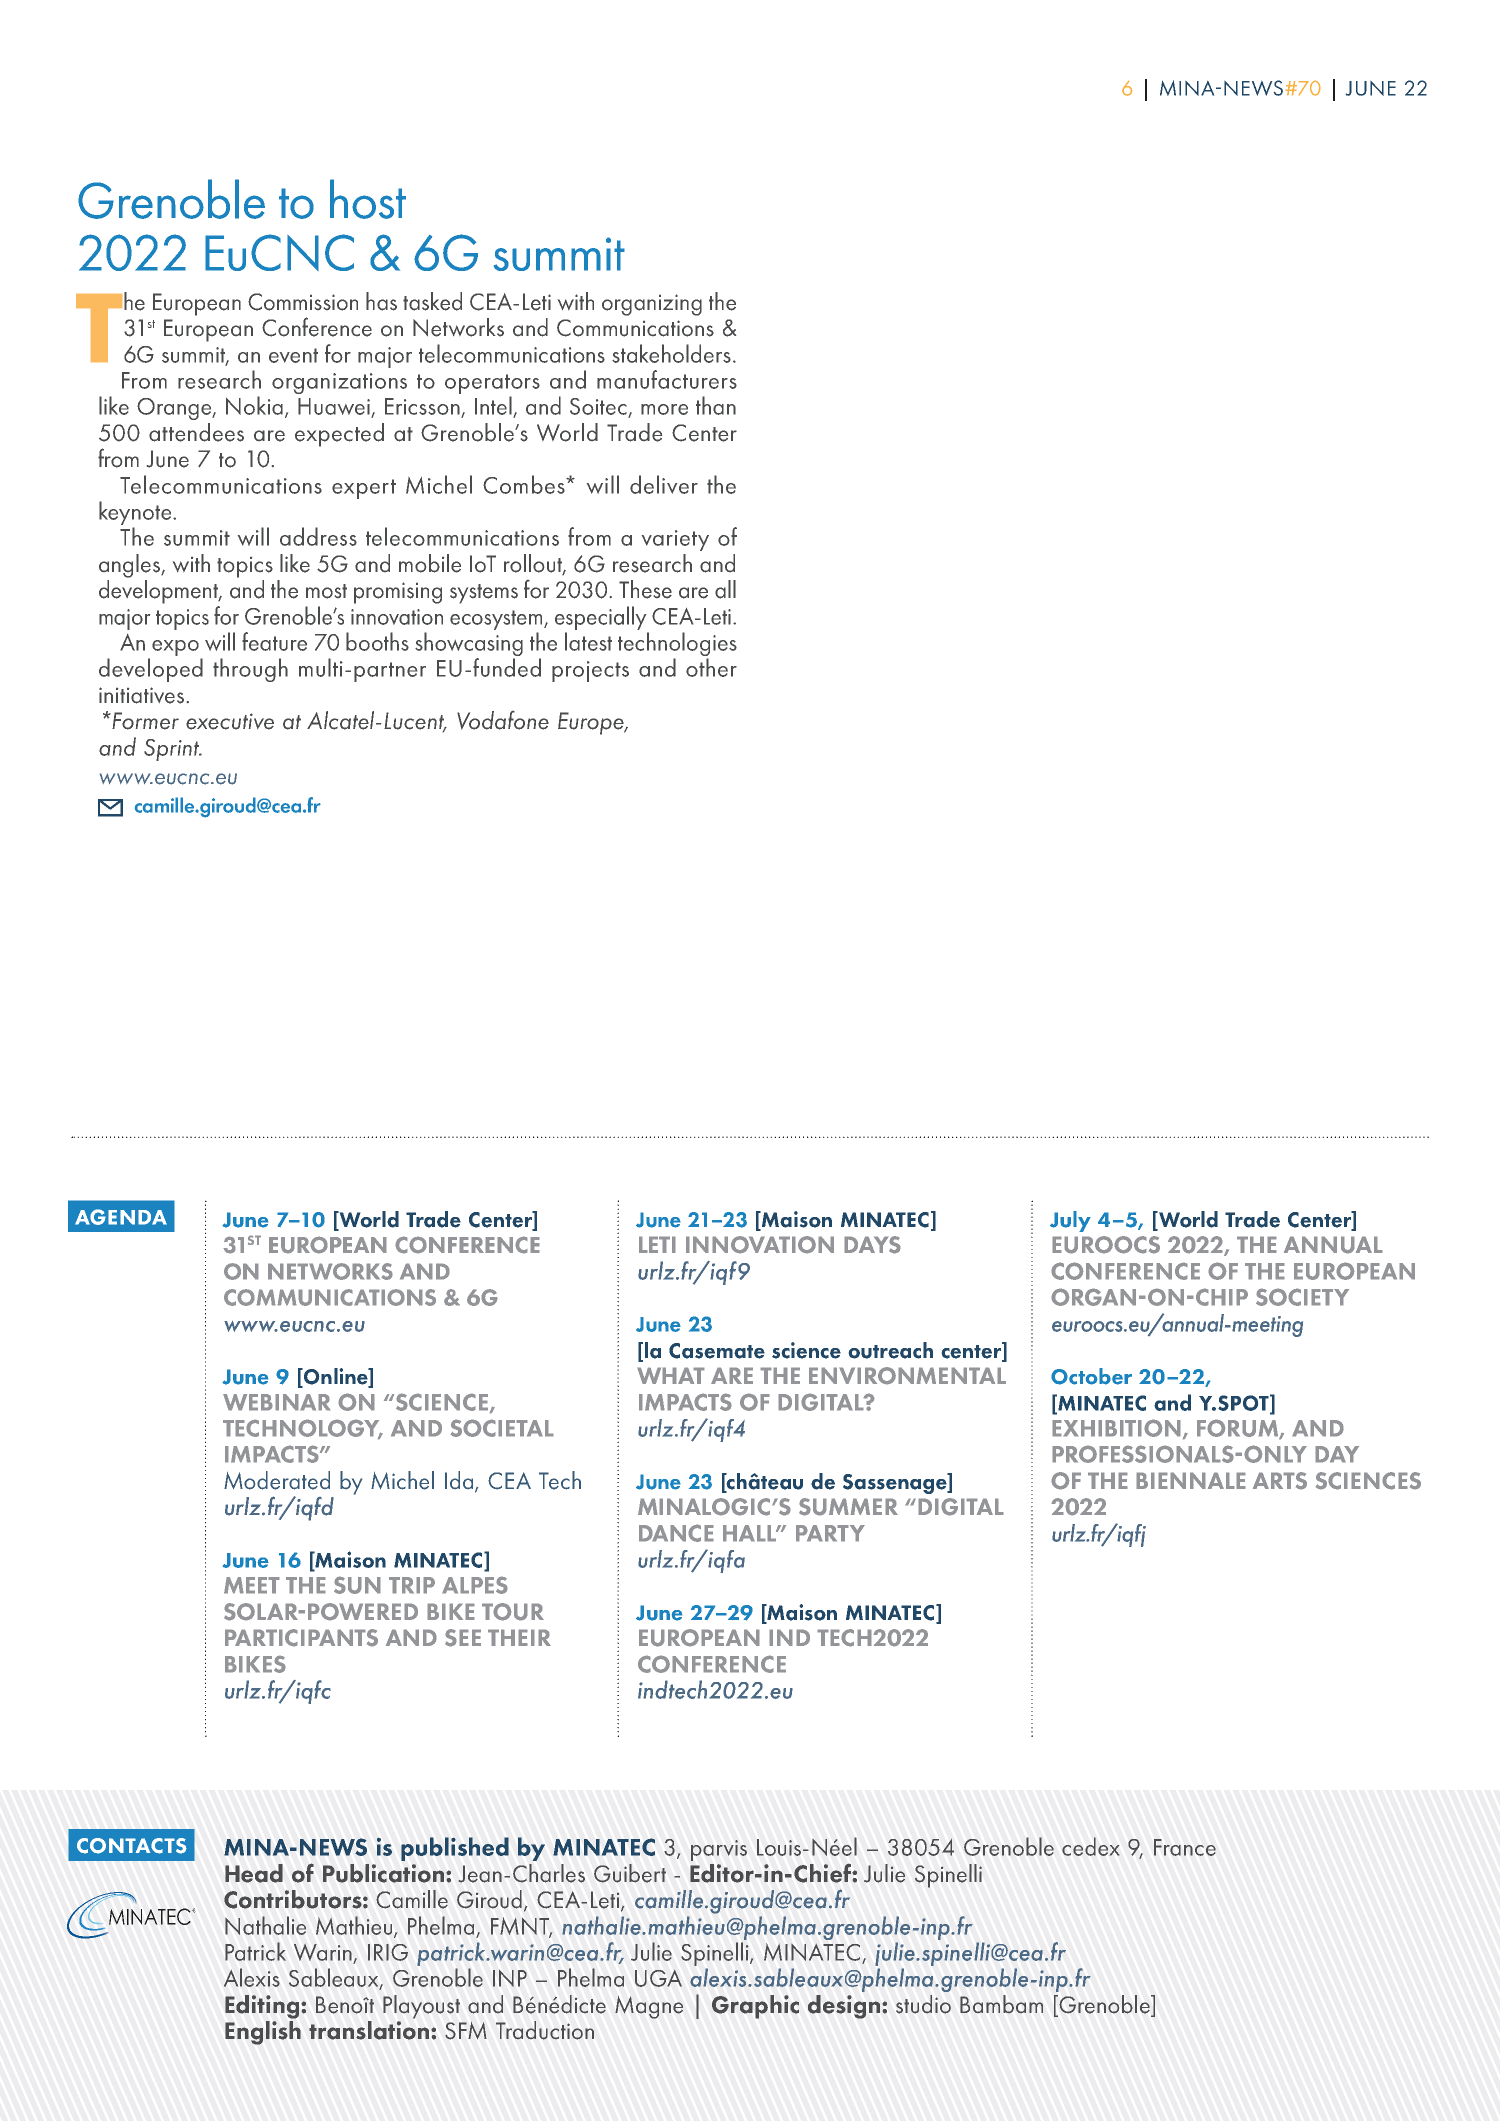 The image size is (1500, 2121). I want to click on other, so click(711, 667).
